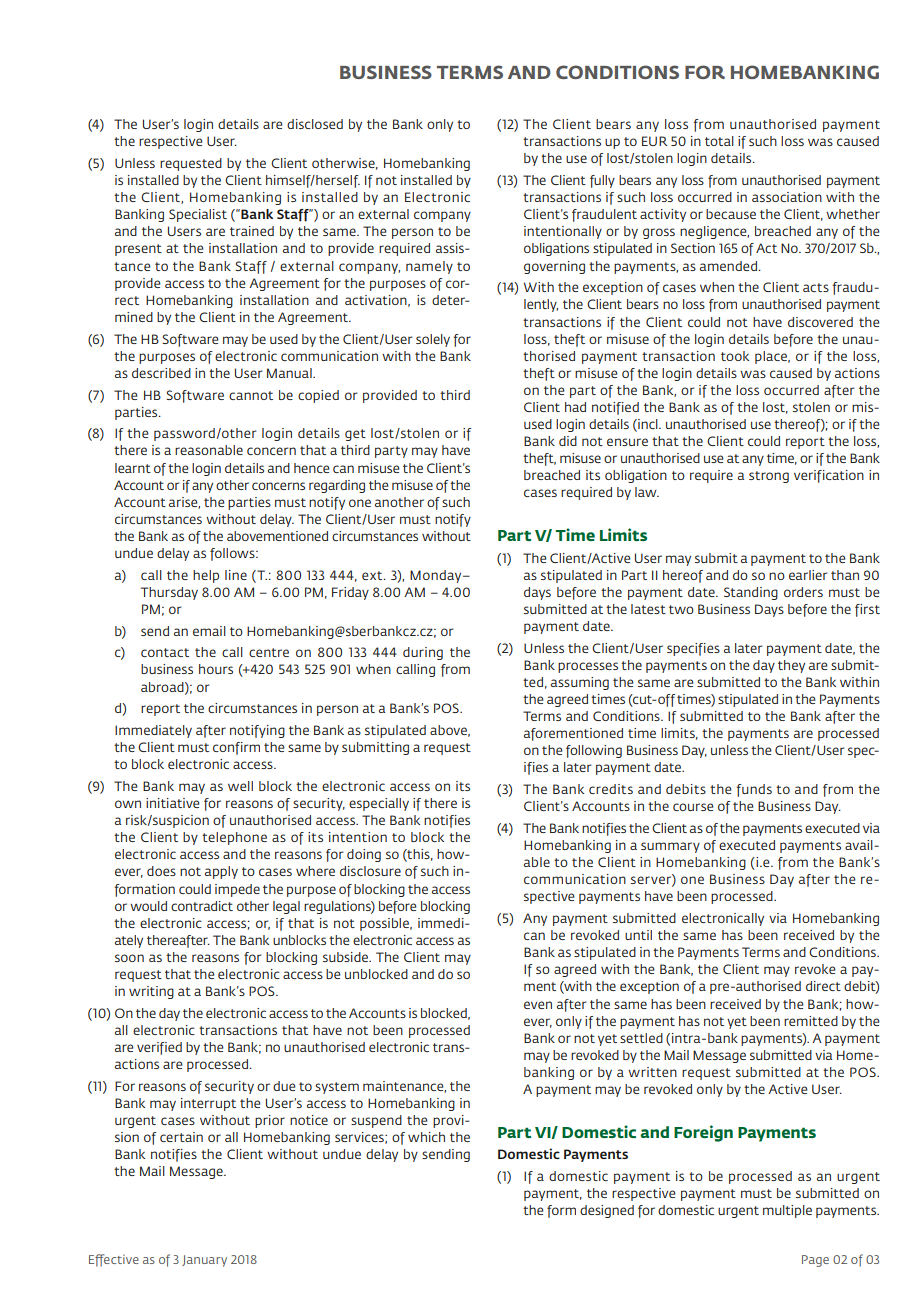 This screenshot has width=924, height=1308. What do you see at coordinates (204, 1261) in the screenshot?
I see `January` at bounding box center [204, 1261].
